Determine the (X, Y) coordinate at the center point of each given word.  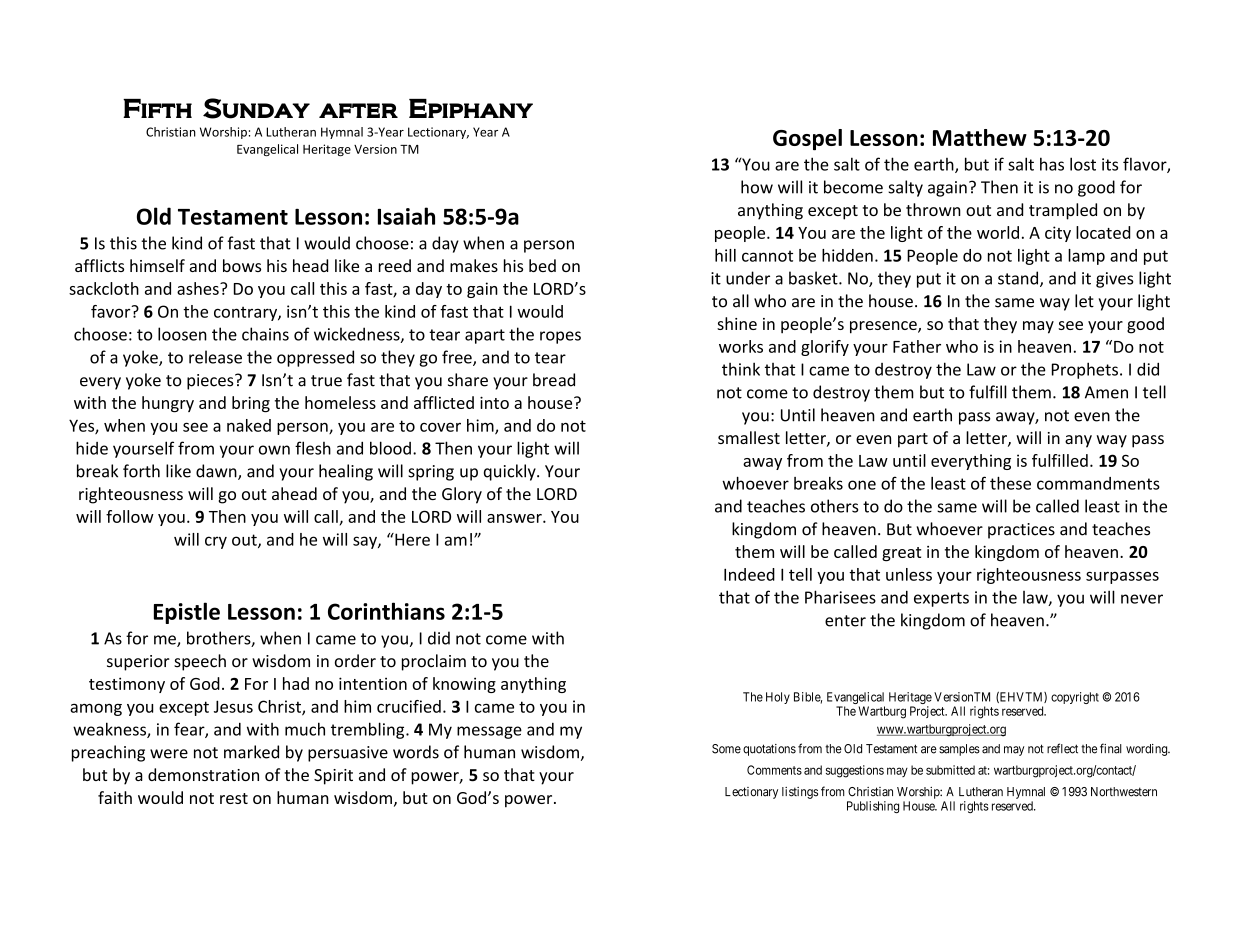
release (215, 357)
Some (726, 749)
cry (216, 542)
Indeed (749, 574)
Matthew (980, 137)
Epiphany (471, 108)
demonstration (203, 774)
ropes (560, 337)
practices (1021, 531)
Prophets (1085, 370)
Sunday (256, 108)
